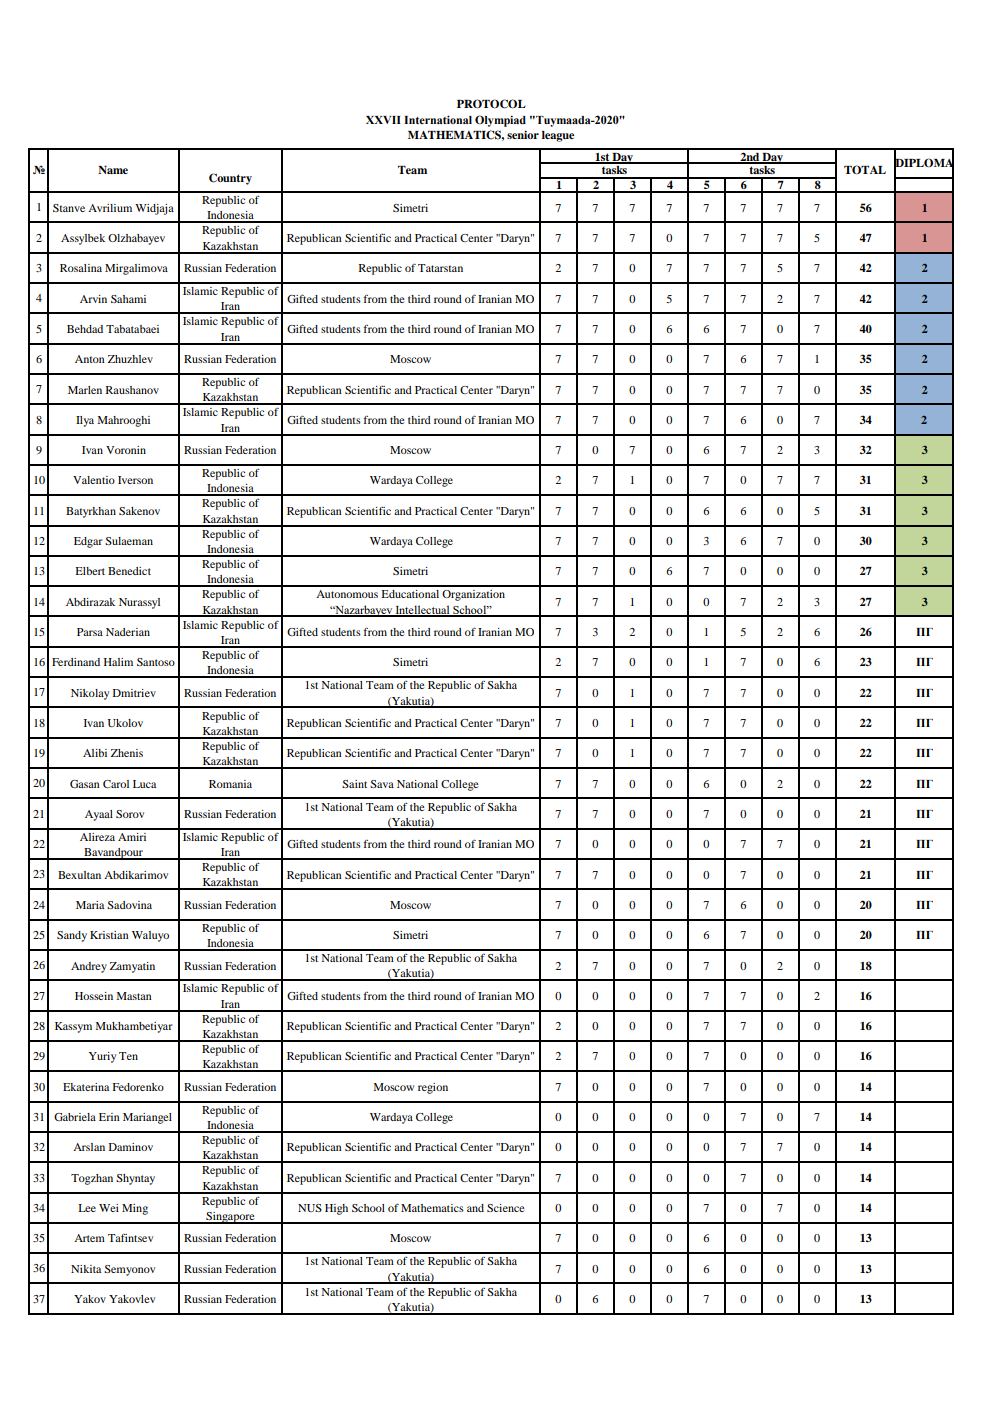 This screenshot has height=1408, width=996. I want to click on Organization, so click(473, 595).
